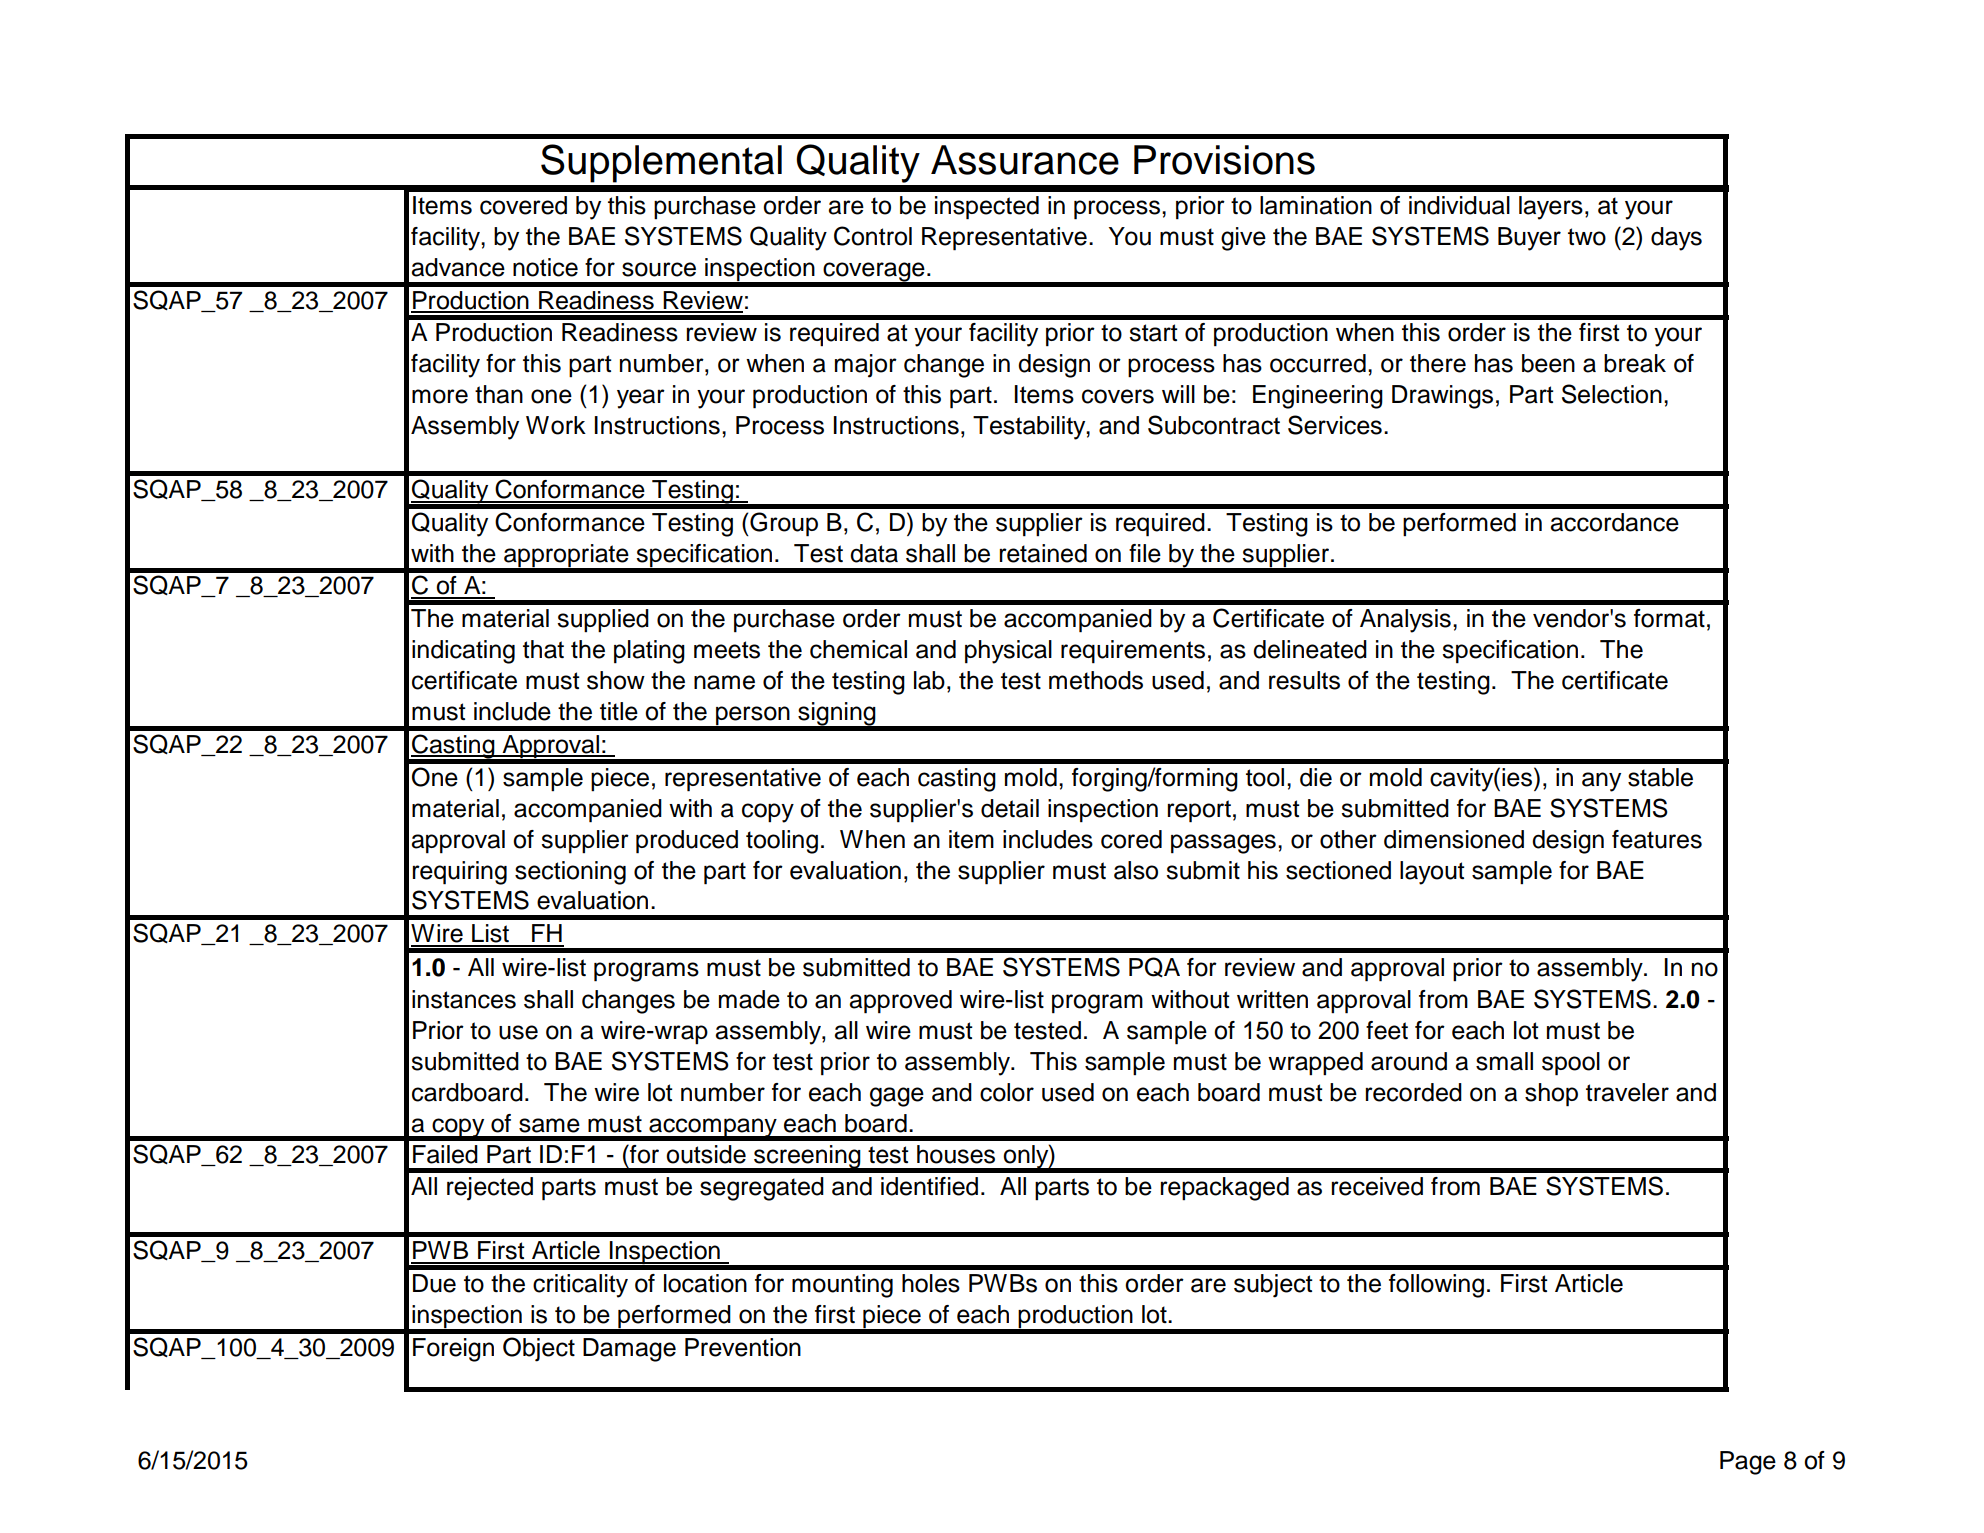  What do you see at coordinates (687, 842) in the screenshot?
I see `produced` at bounding box center [687, 842].
